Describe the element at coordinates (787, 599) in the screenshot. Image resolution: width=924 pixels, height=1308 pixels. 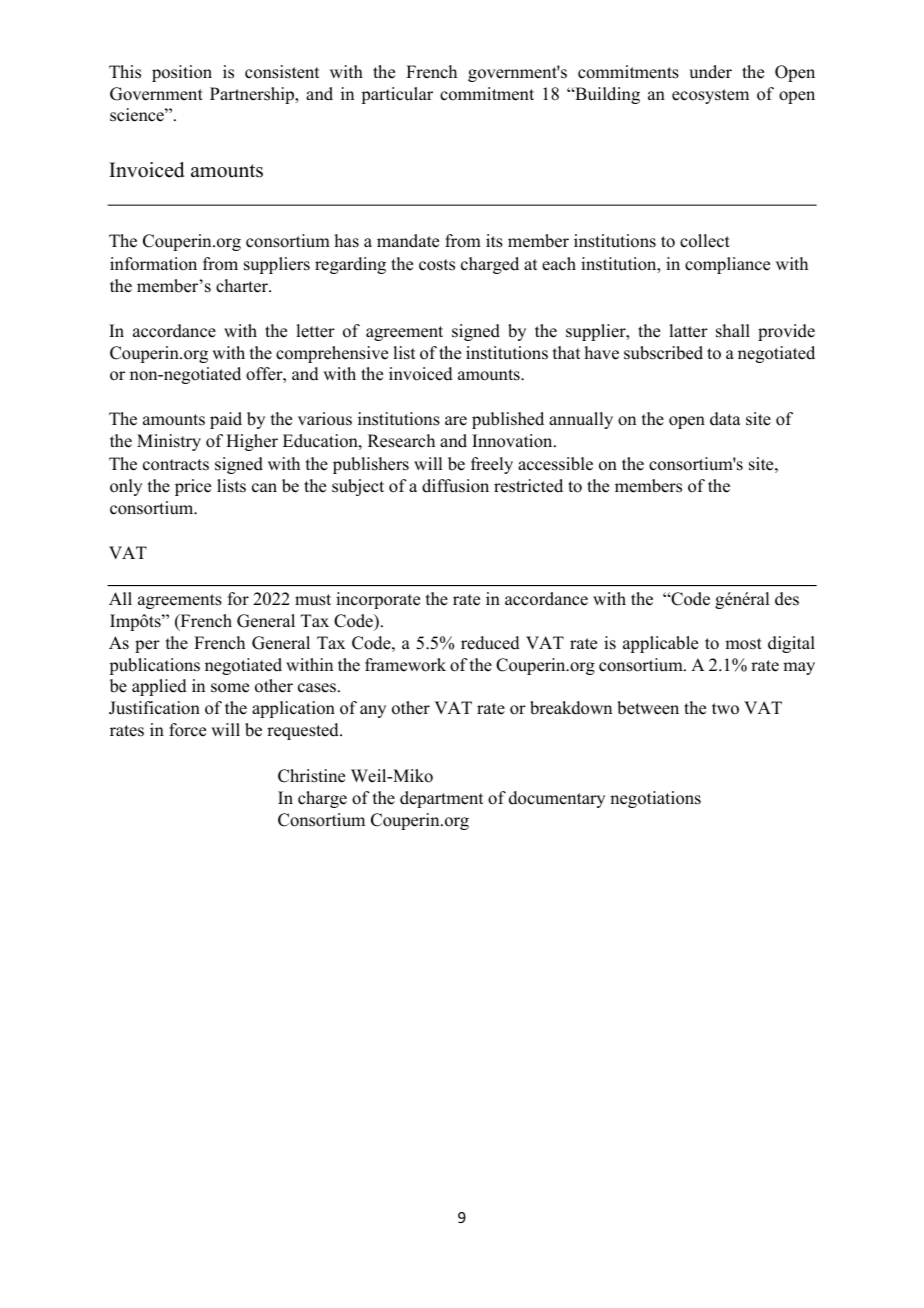
I see `des` at that location.
